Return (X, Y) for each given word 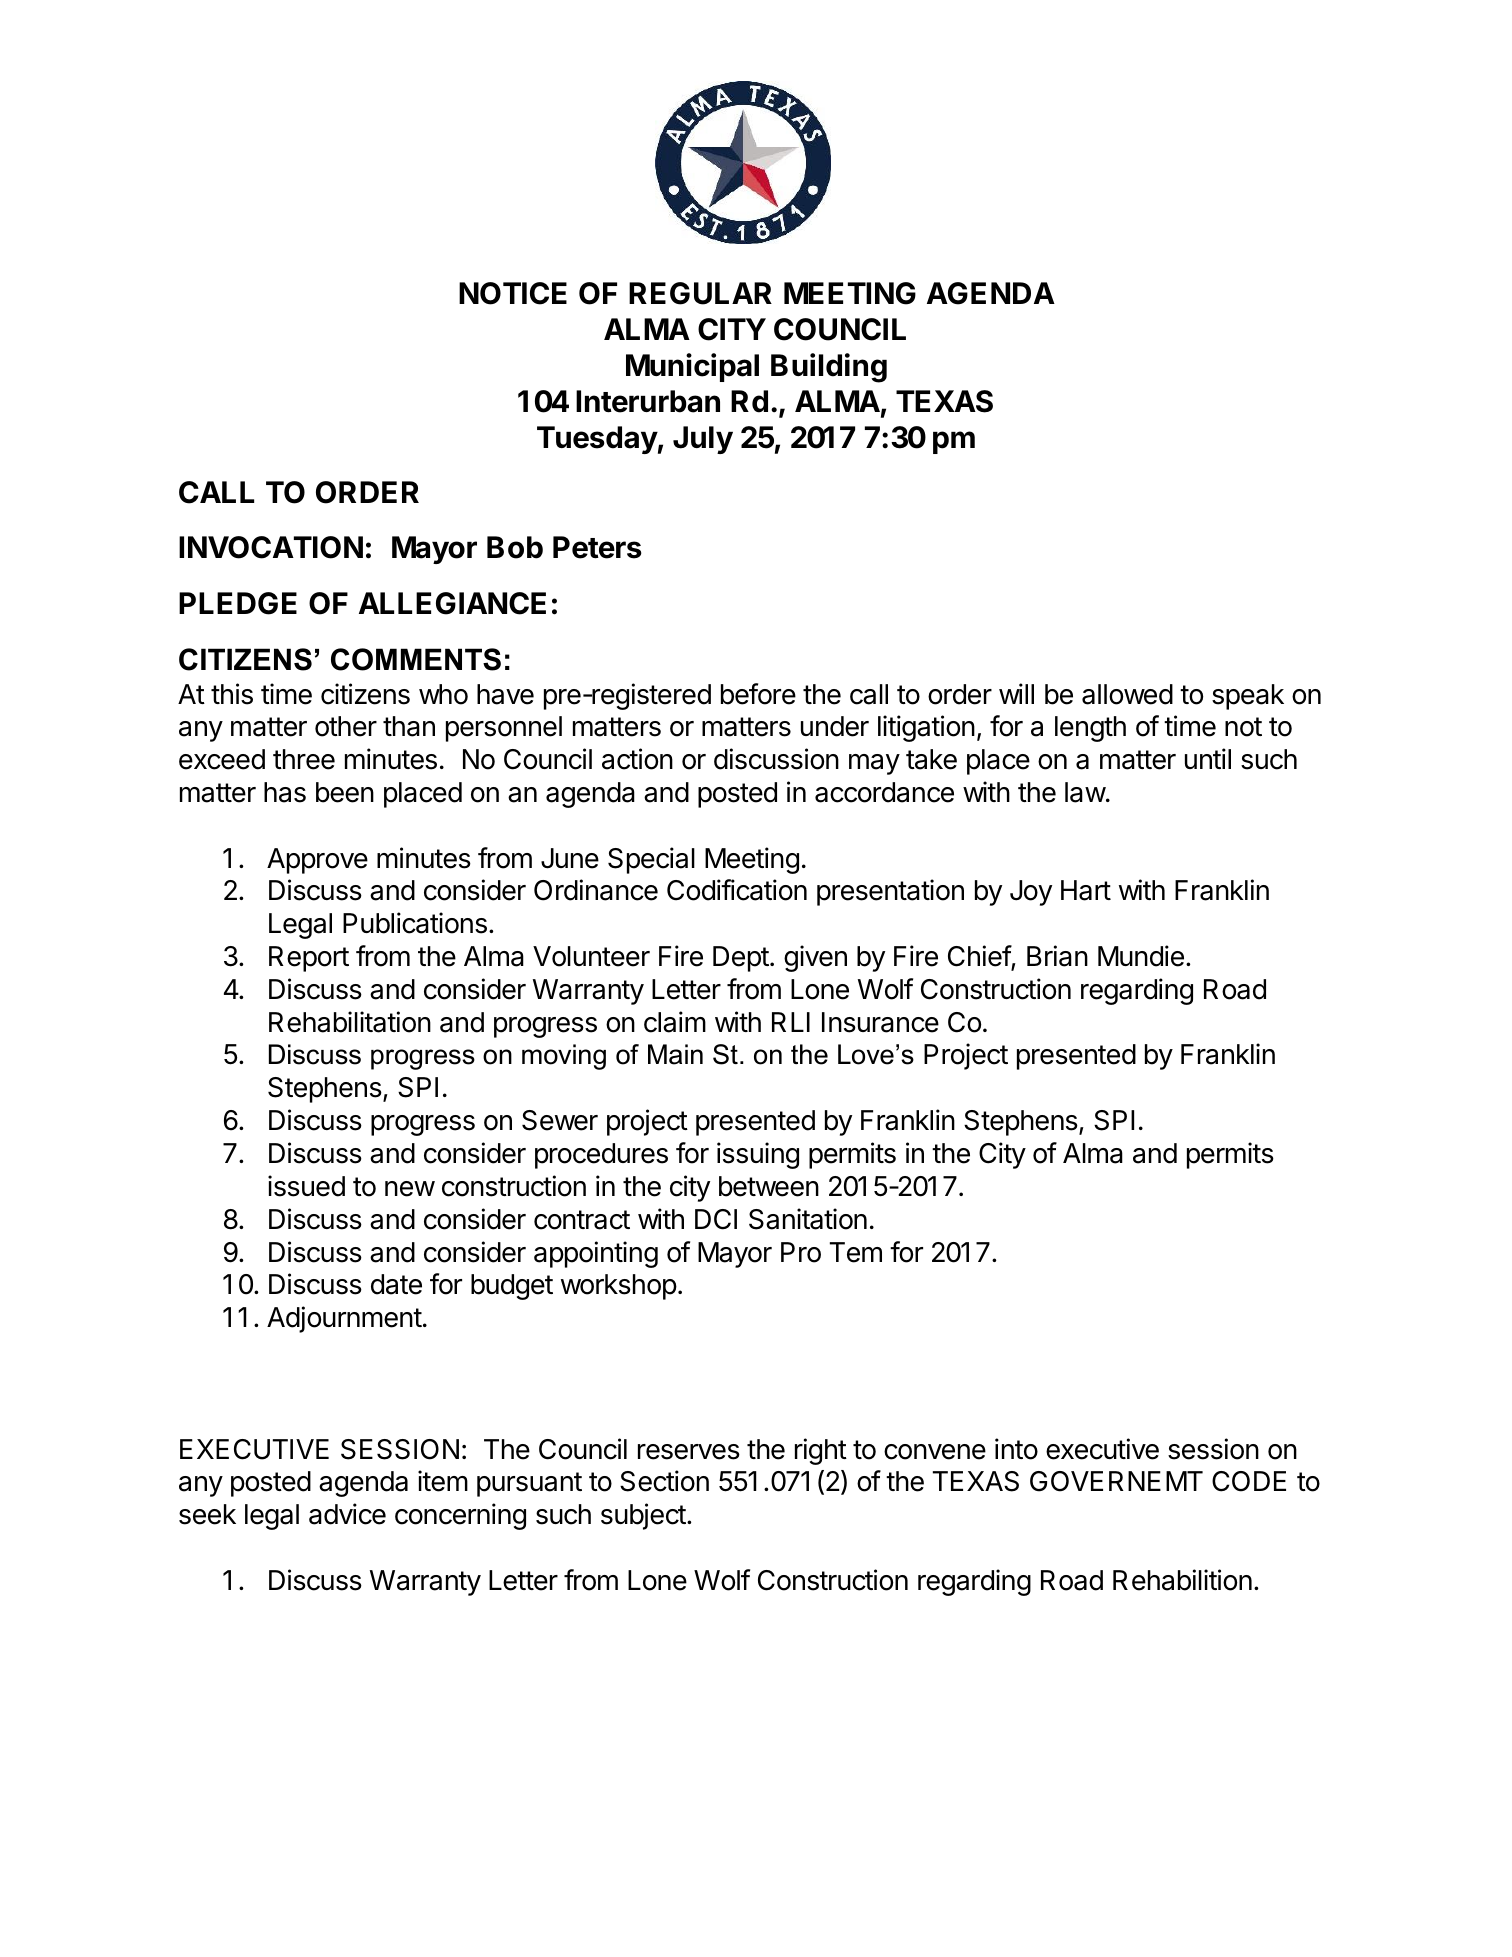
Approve (317, 861)
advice (347, 1514)
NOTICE (513, 293)
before (758, 694)
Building (829, 368)
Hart (1086, 890)
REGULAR (700, 293)
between (769, 1186)
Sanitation (808, 1219)
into (1016, 1449)
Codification (737, 890)
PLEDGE (238, 603)
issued (306, 1186)
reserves (689, 1452)
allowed (1127, 694)
